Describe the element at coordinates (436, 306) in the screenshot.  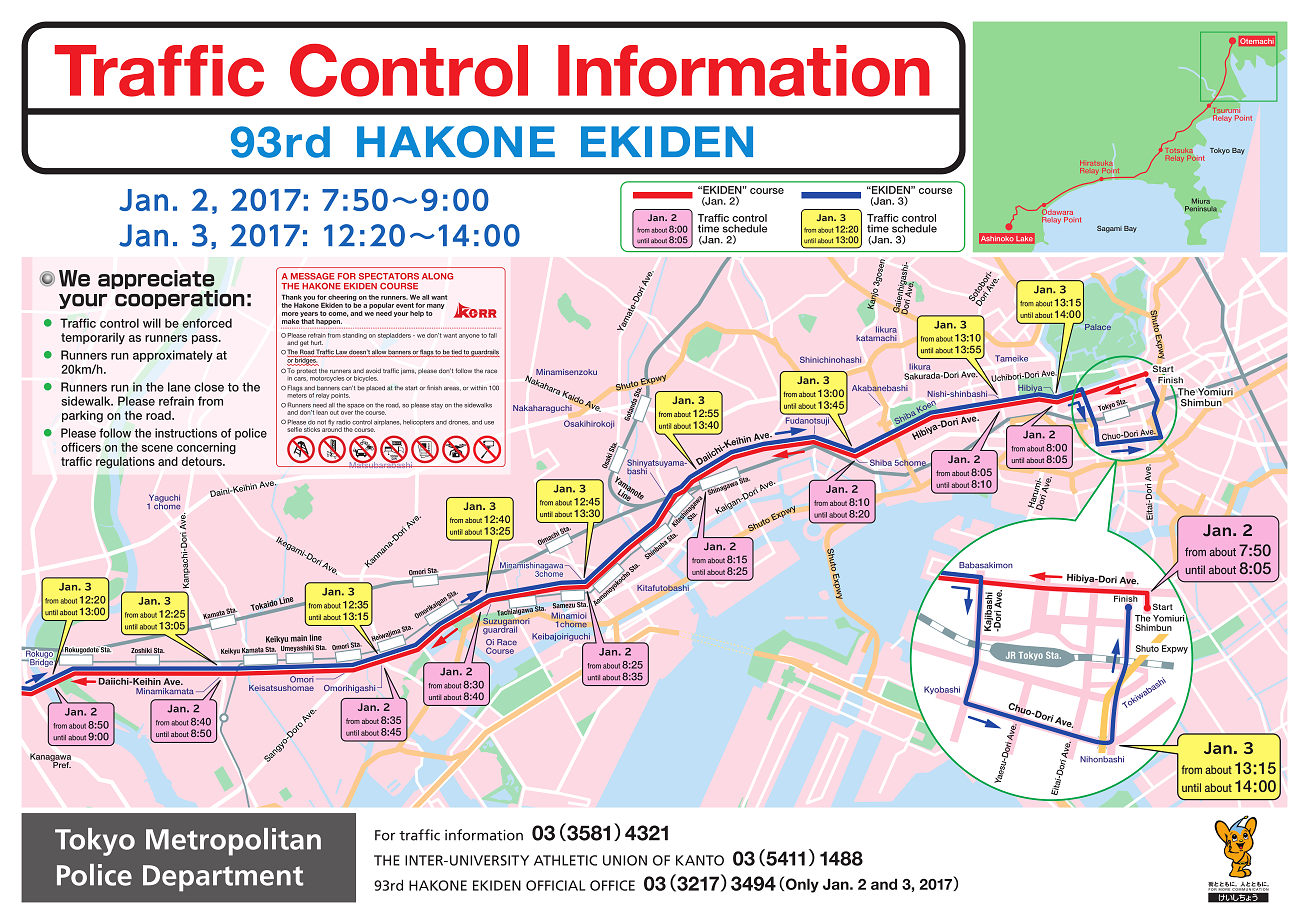
I see `many` at that location.
